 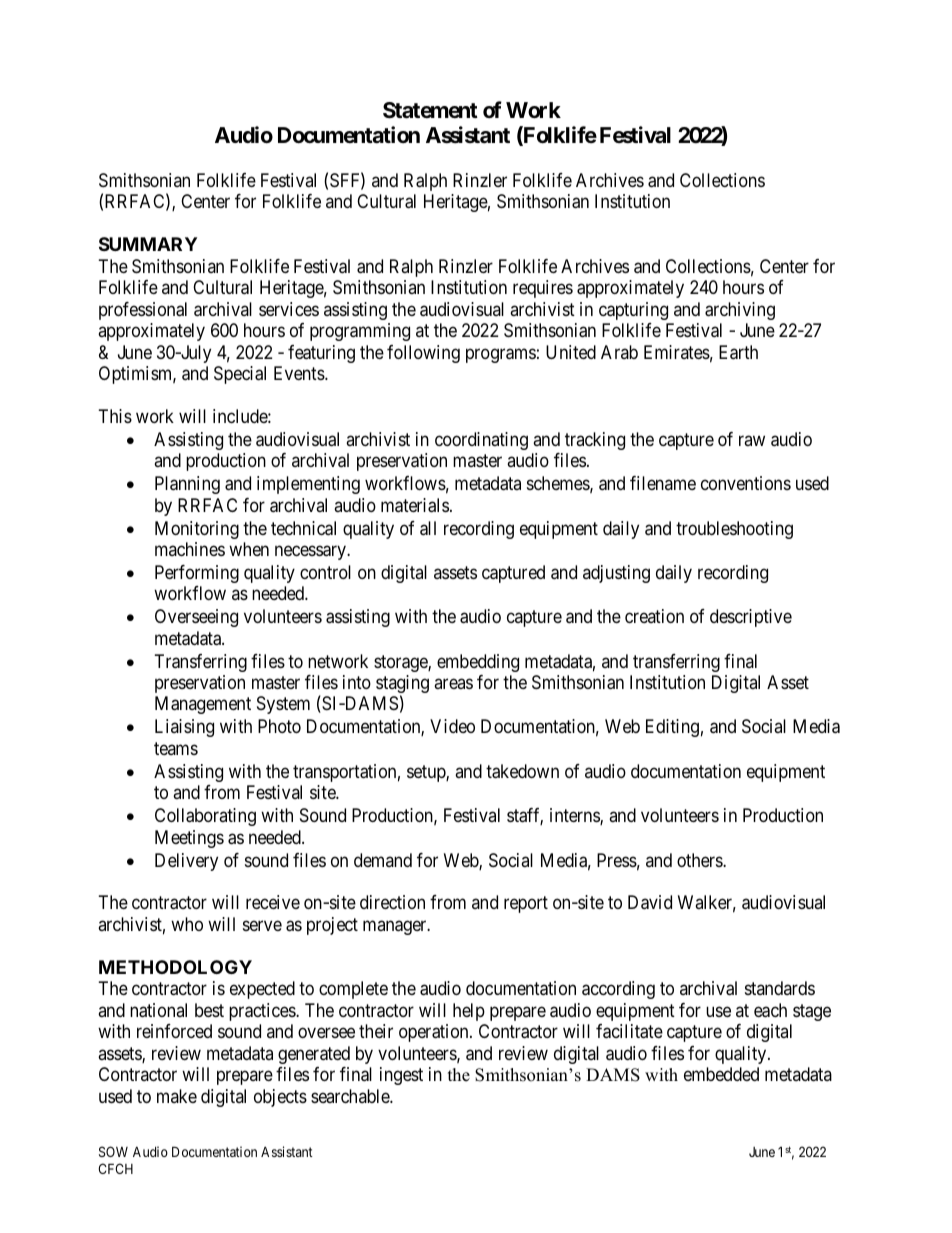 What do you see at coordinates (189, 839) in the screenshot?
I see `Meetings` at bounding box center [189, 839].
